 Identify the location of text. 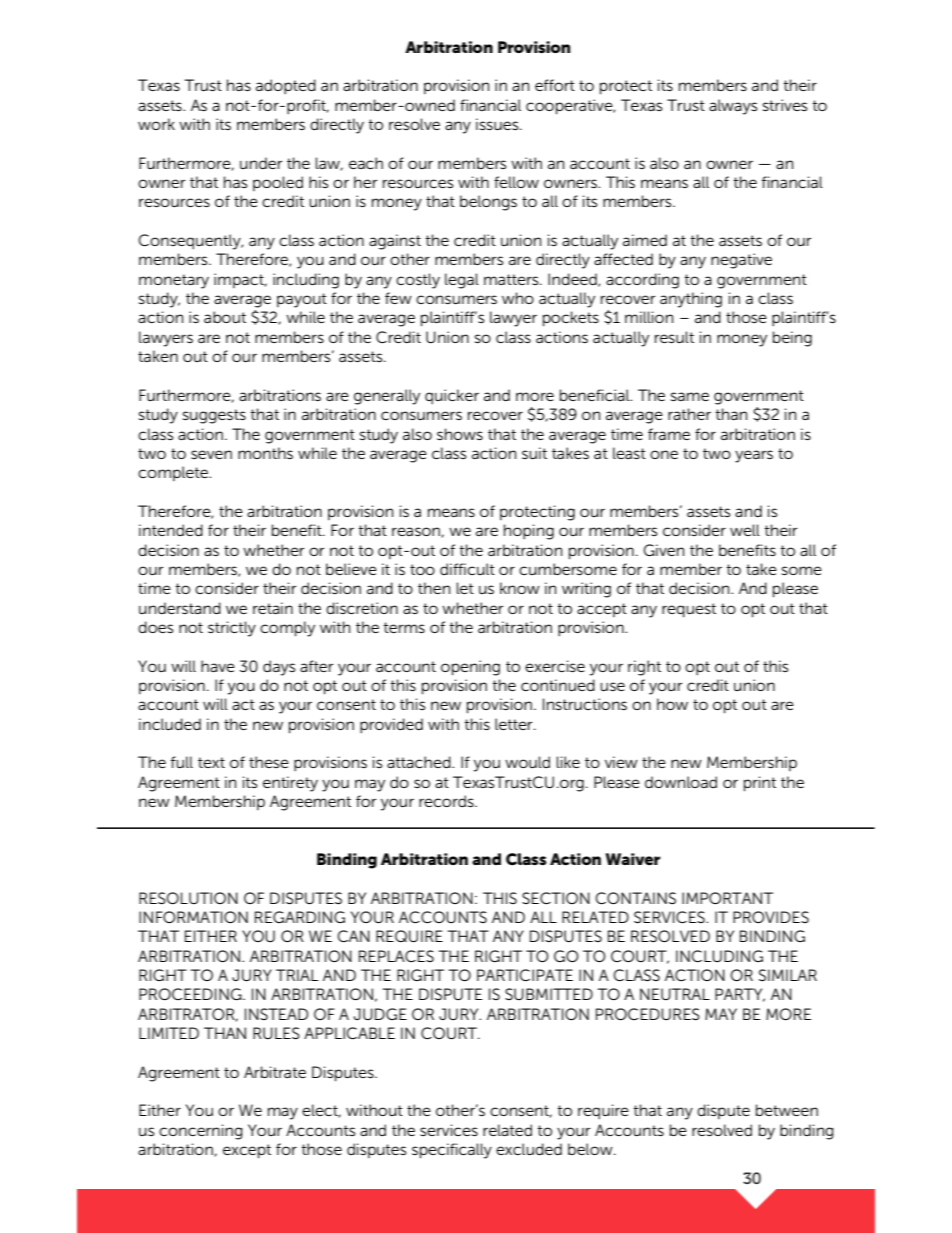
(211, 762).
